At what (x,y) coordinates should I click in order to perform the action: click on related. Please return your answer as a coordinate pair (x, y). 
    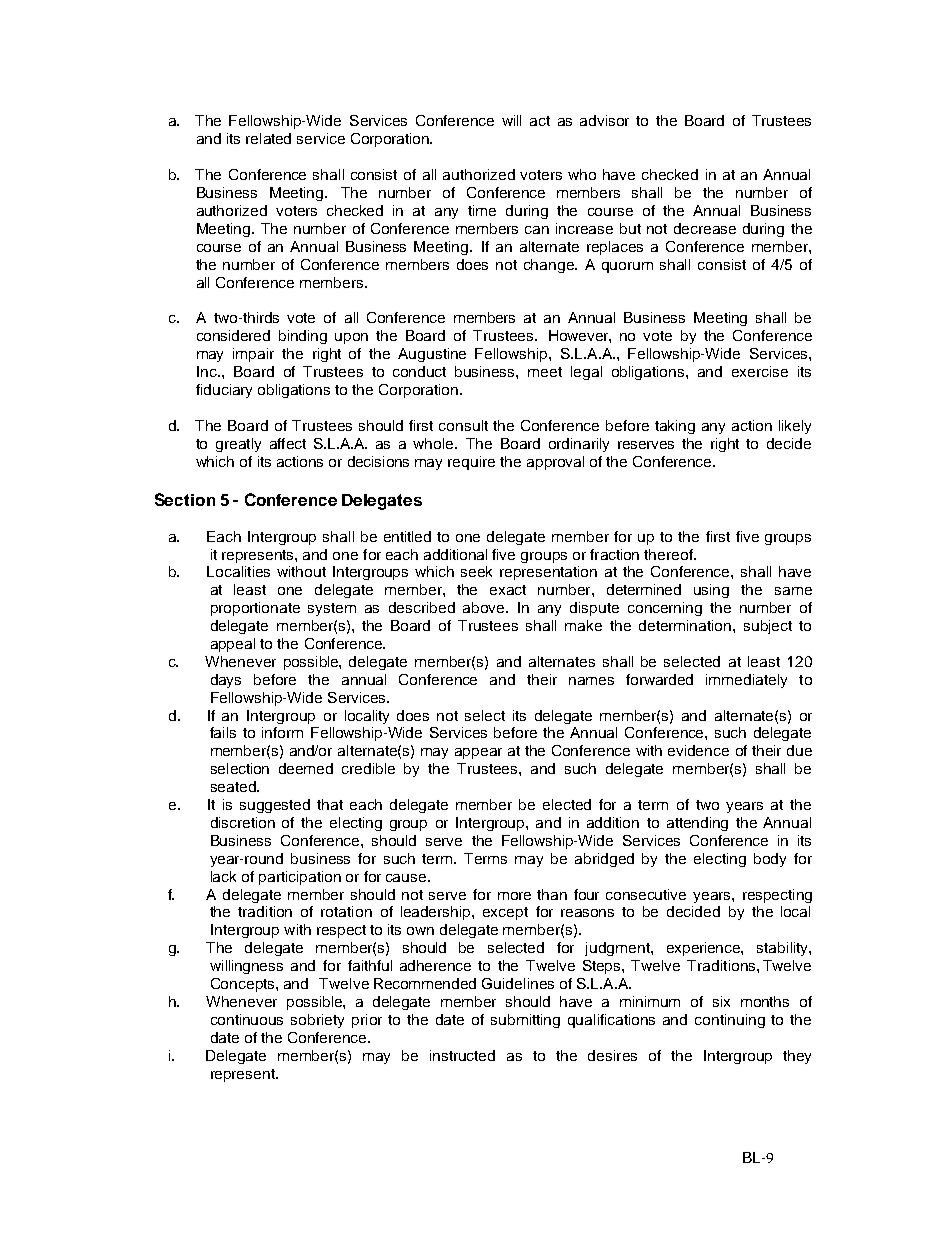
    Looking at the image, I should click on (268, 138).
